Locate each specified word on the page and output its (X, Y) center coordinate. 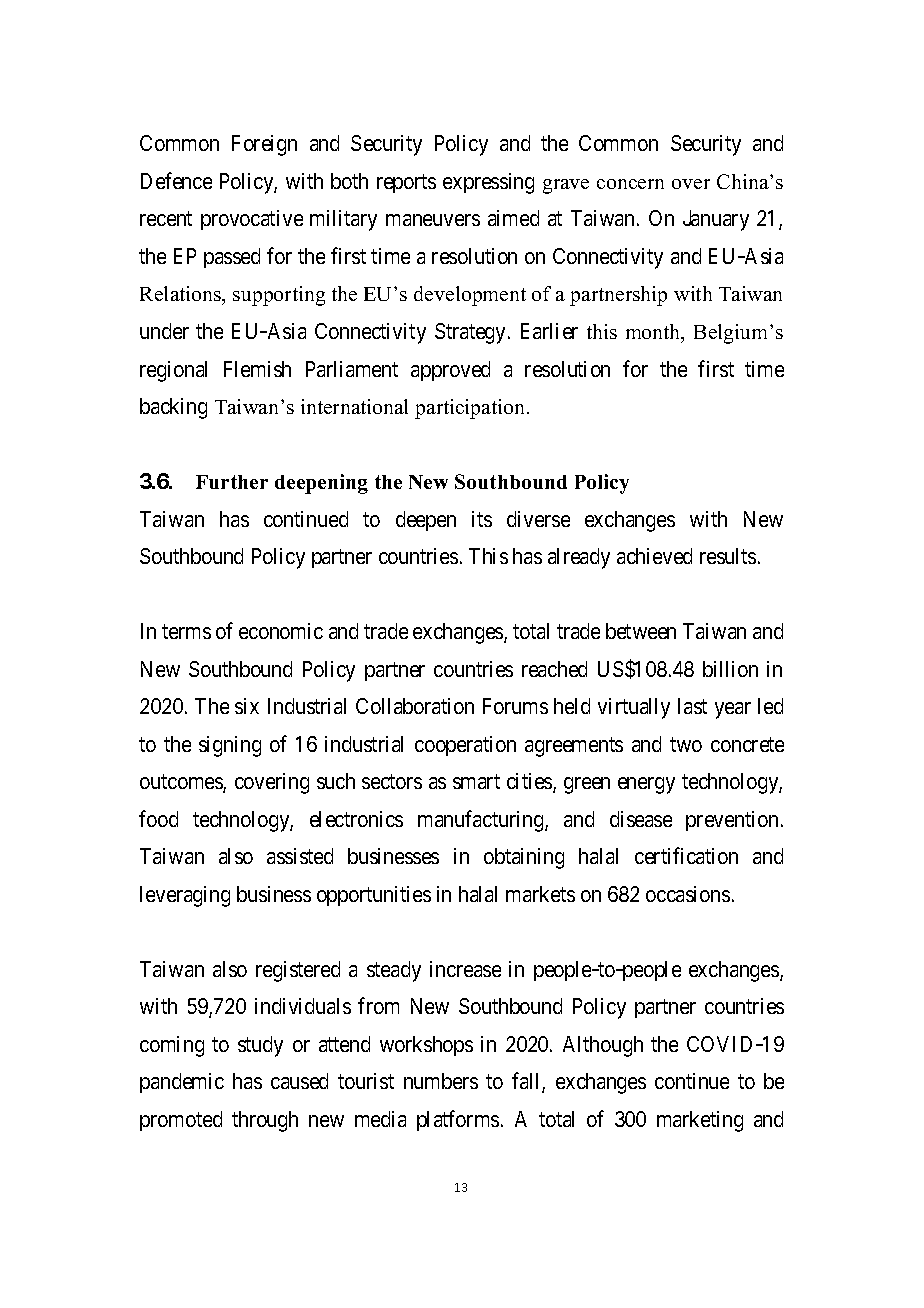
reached (554, 669)
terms (186, 631)
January (716, 220)
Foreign (264, 145)
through (265, 1121)
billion (730, 669)
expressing (488, 183)
